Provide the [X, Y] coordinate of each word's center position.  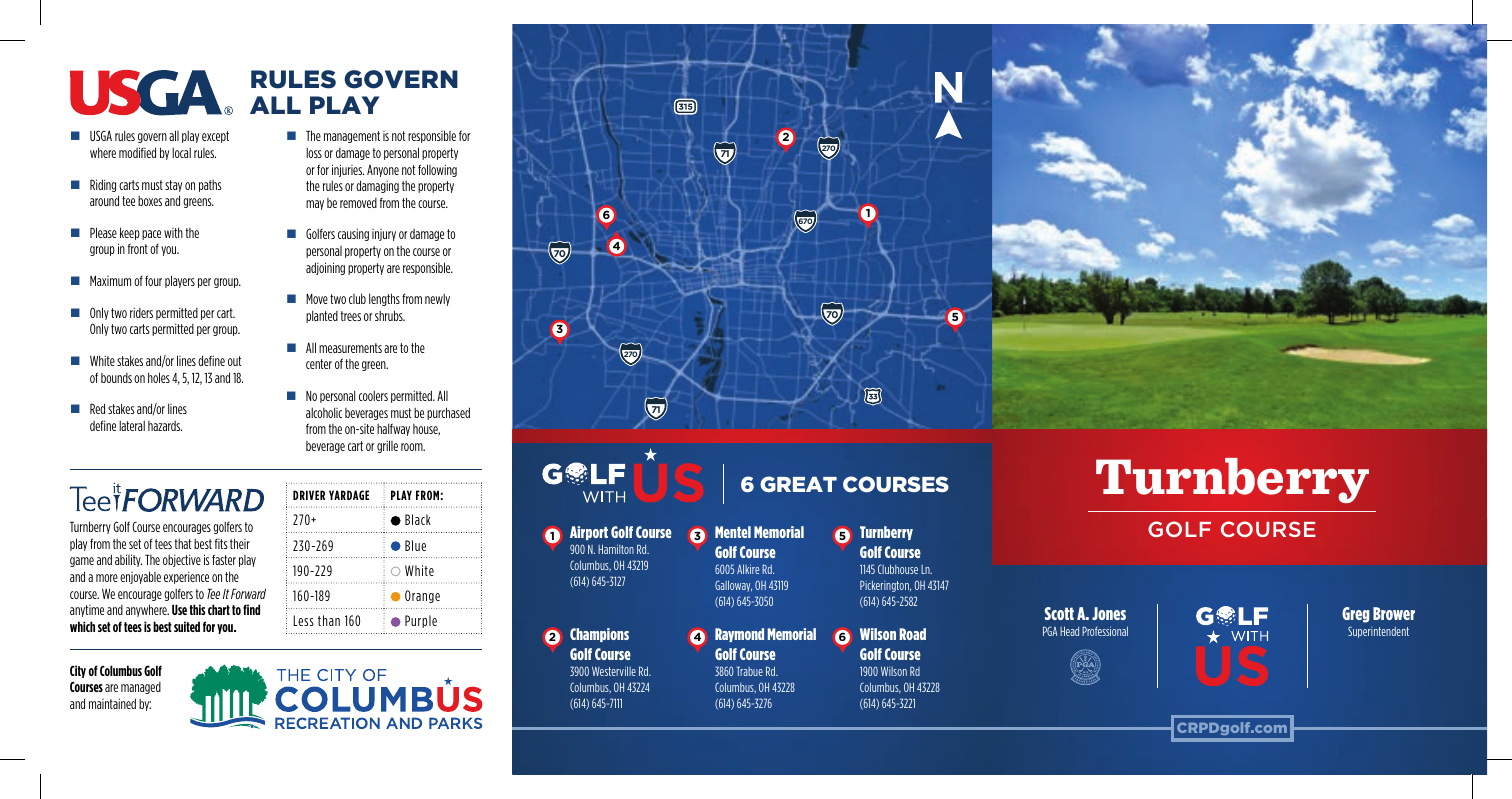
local [181, 153]
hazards [165, 426]
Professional [1105, 631]
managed [141, 688]
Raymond [739, 635]
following [437, 170]
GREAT [798, 484]
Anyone [383, 171]
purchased [448, 413]
